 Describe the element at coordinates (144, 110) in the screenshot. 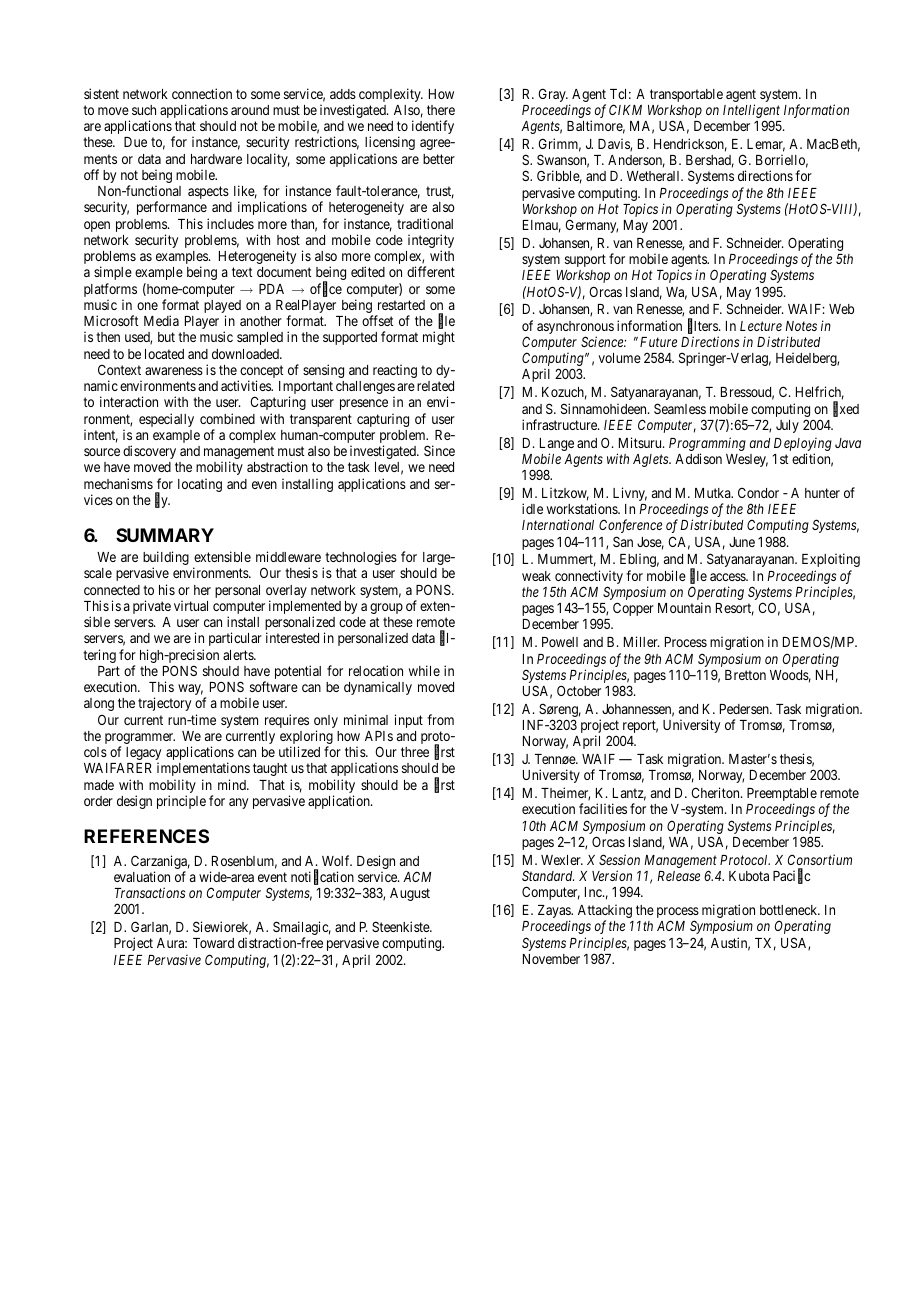

I see `such` at that location.
